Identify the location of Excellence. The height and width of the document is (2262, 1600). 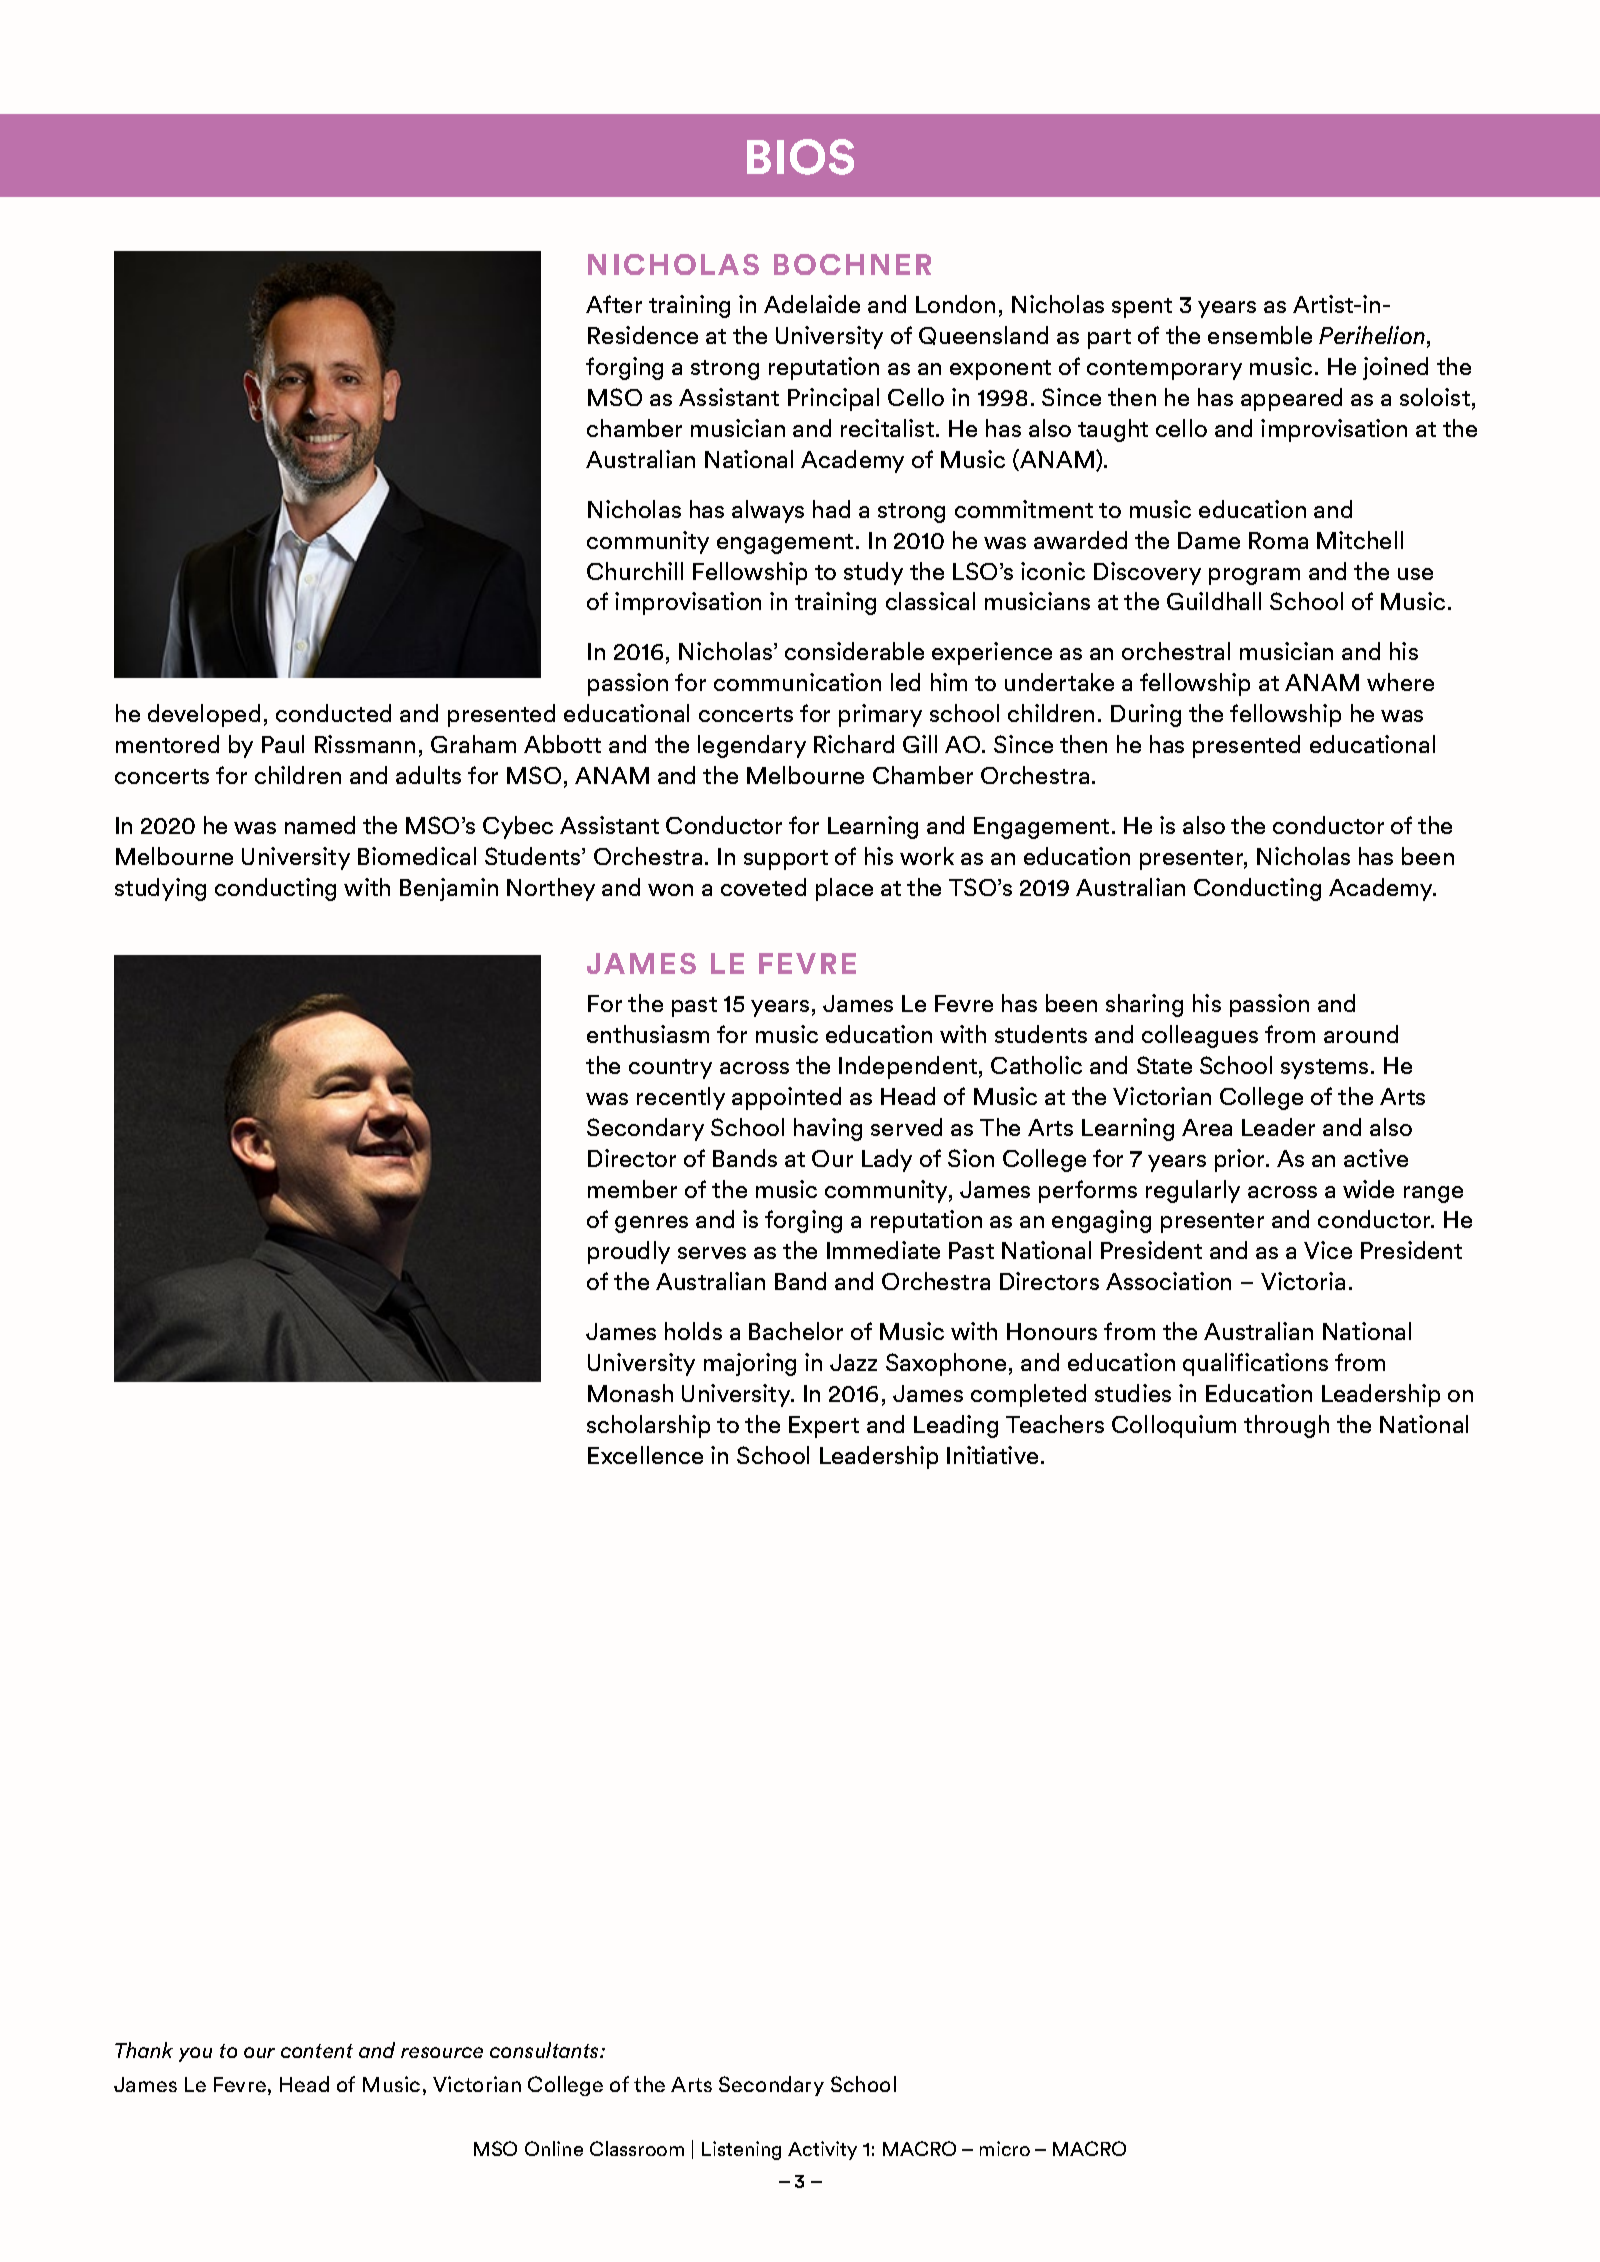
(645, 1455).
